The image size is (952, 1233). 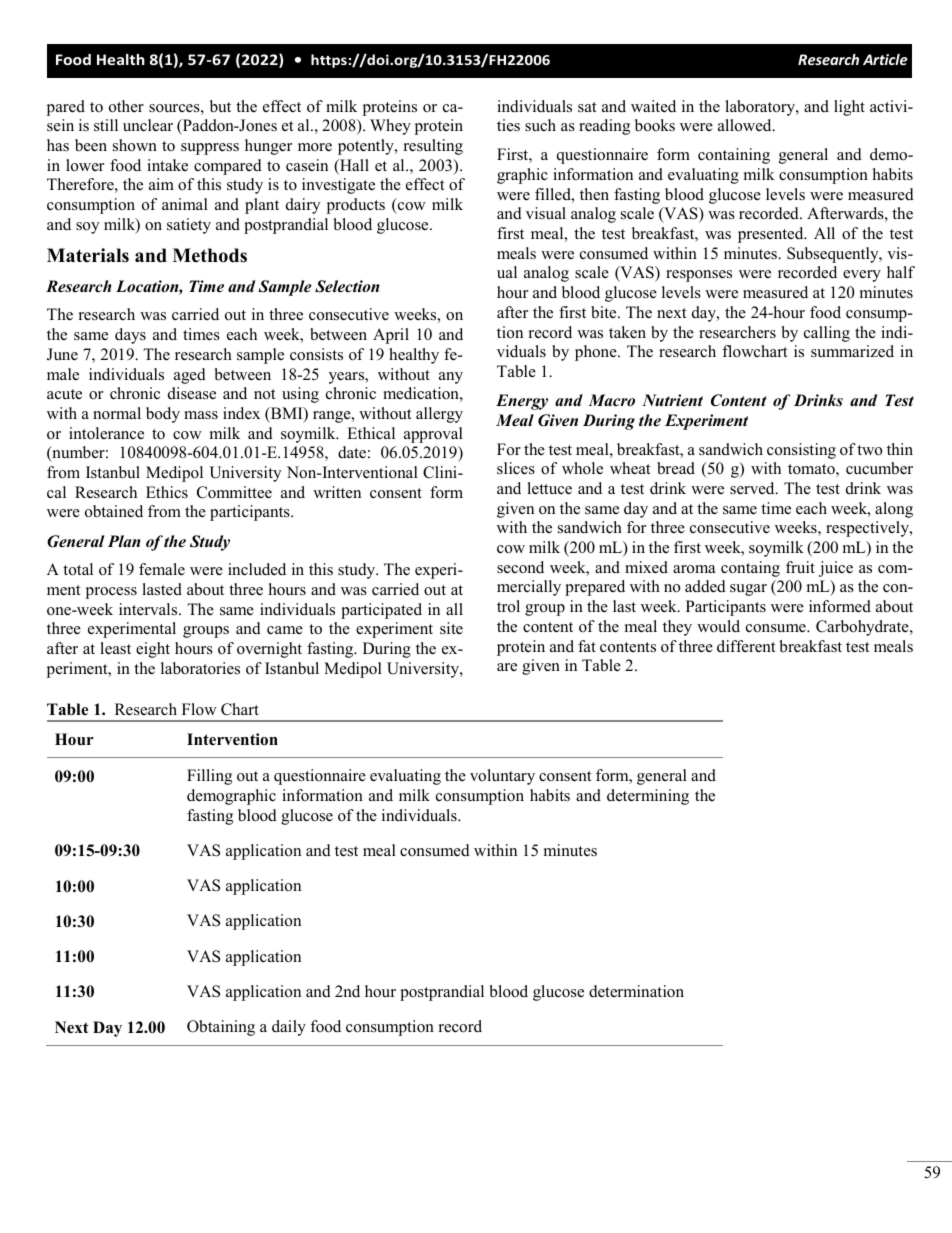 I want to click on Whey, so click(x=390, y=127).
